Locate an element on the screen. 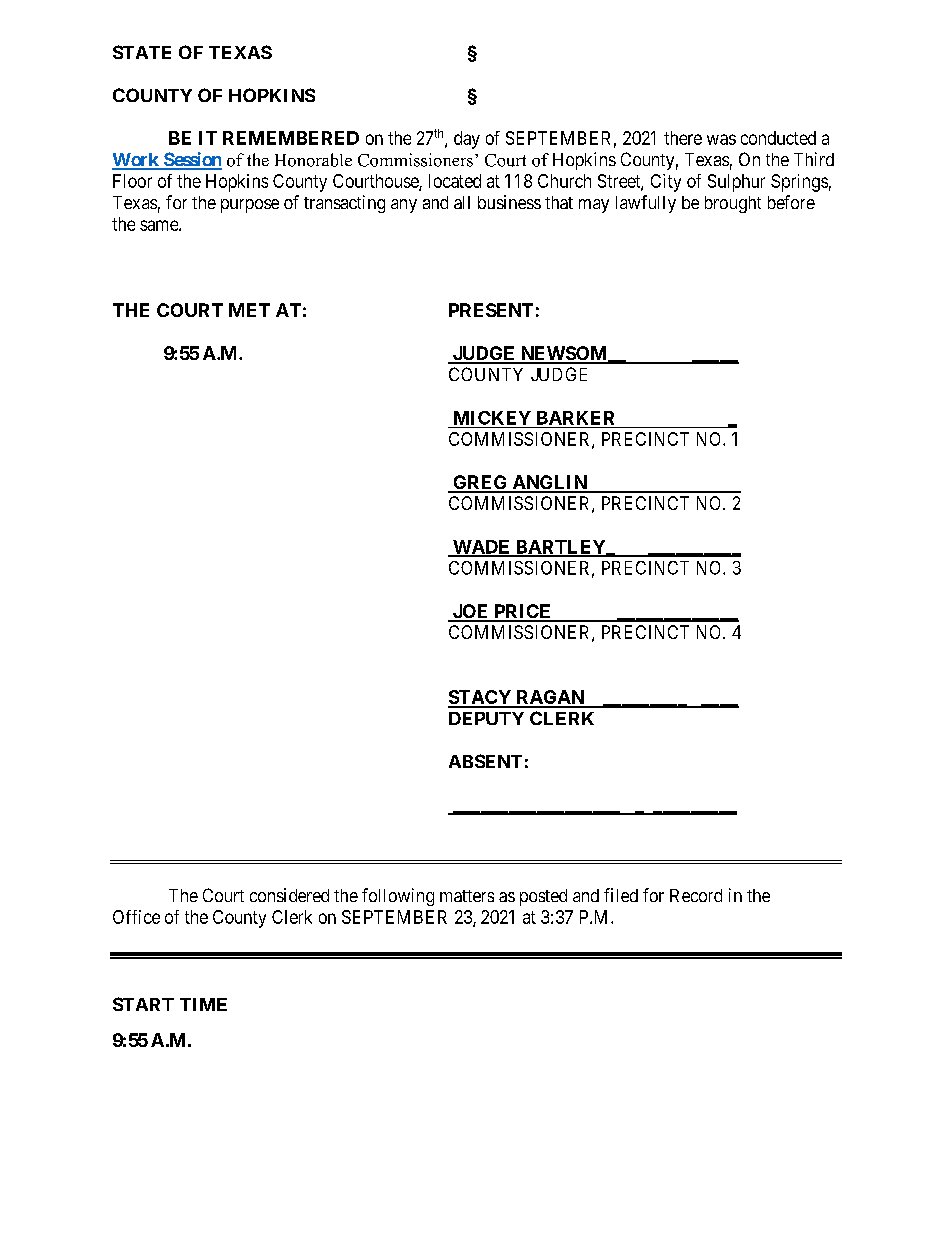 The width and height of the screenshot is (952, 1233). MET is located at coordinates (249, 310).
